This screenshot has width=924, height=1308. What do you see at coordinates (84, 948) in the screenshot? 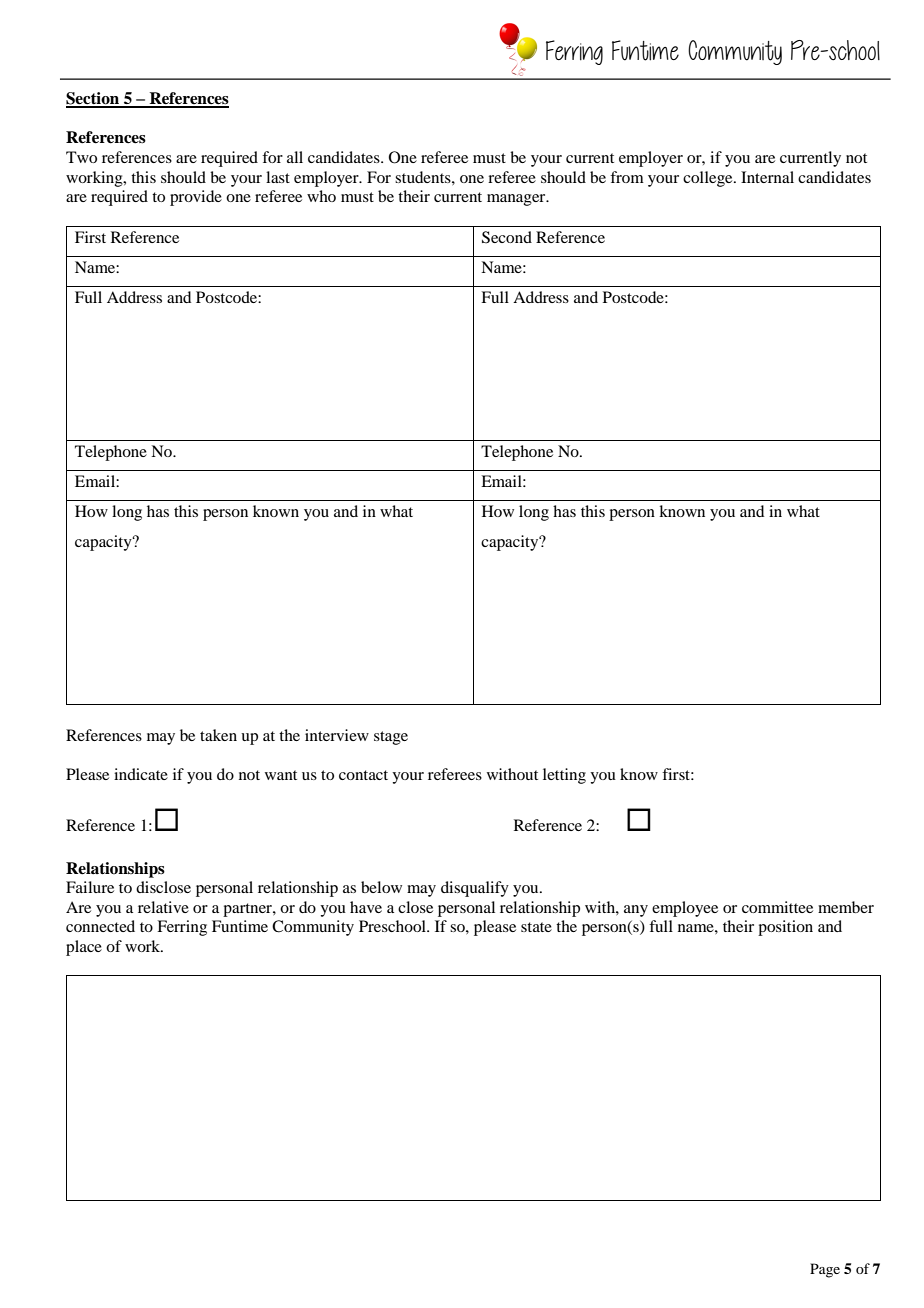
I see `place` at bounding box center [84, 948].
